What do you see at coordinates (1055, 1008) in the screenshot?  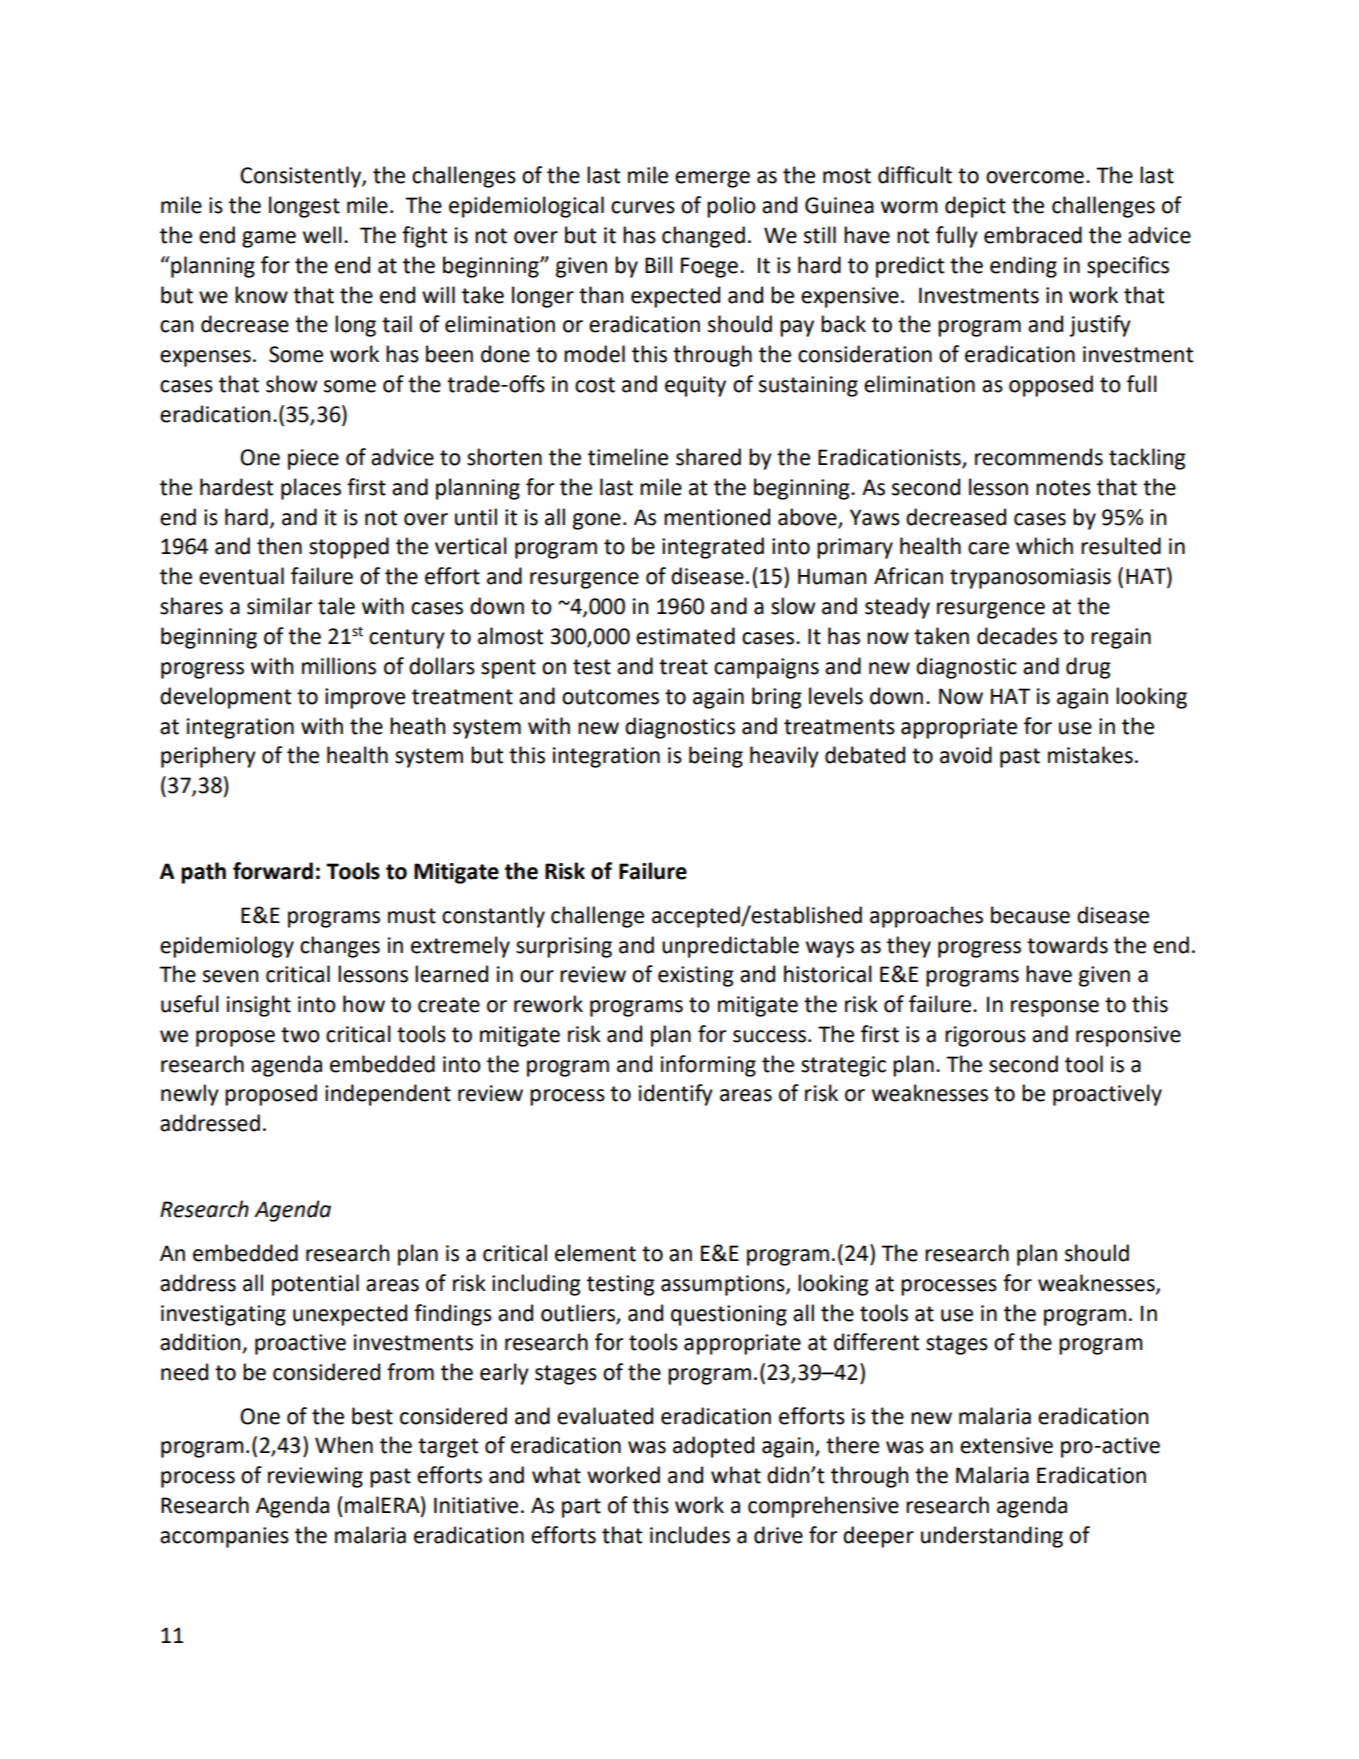 I see `response` at bounding box center [1055, 1008].
